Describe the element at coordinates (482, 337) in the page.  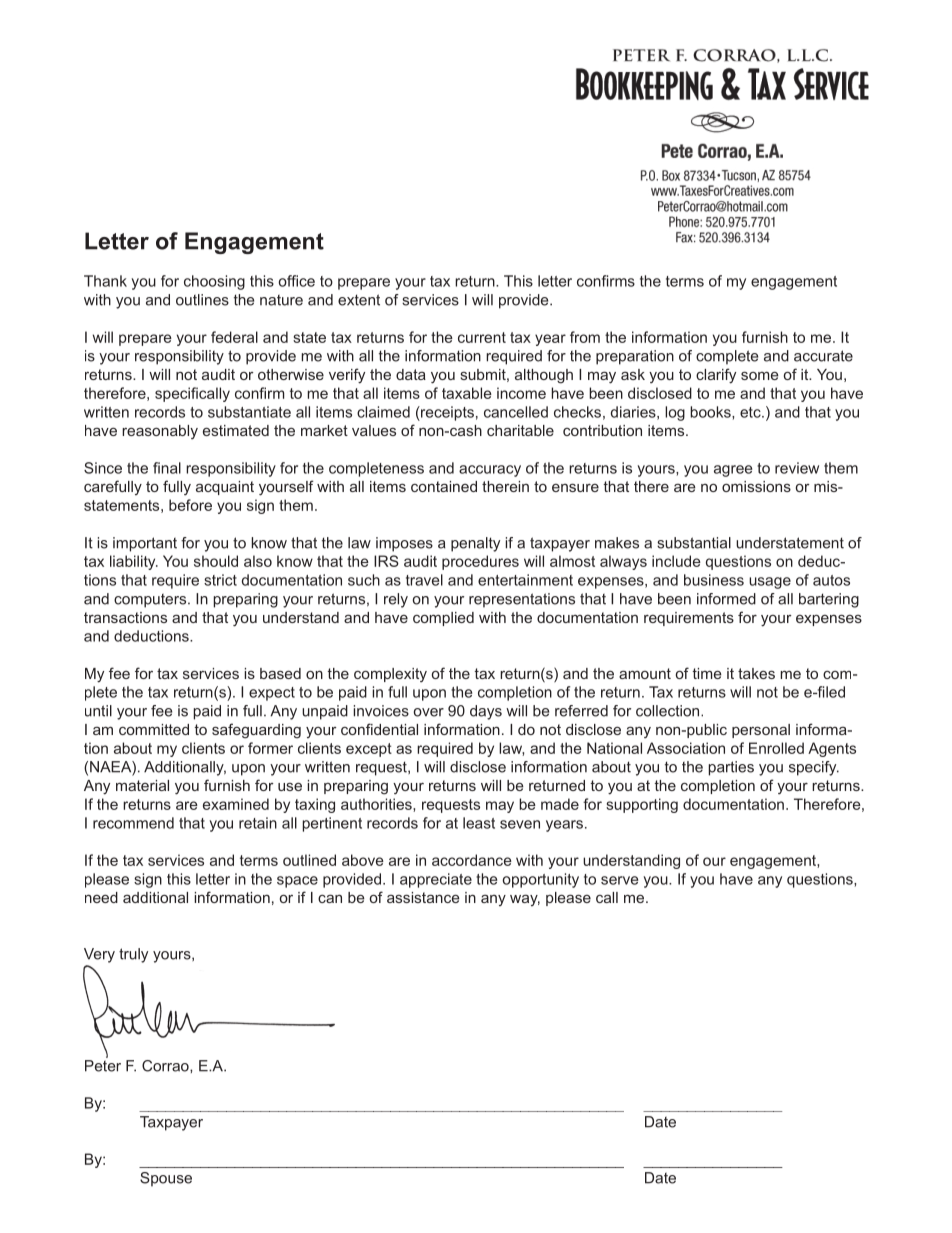
I see `current` at that location.
